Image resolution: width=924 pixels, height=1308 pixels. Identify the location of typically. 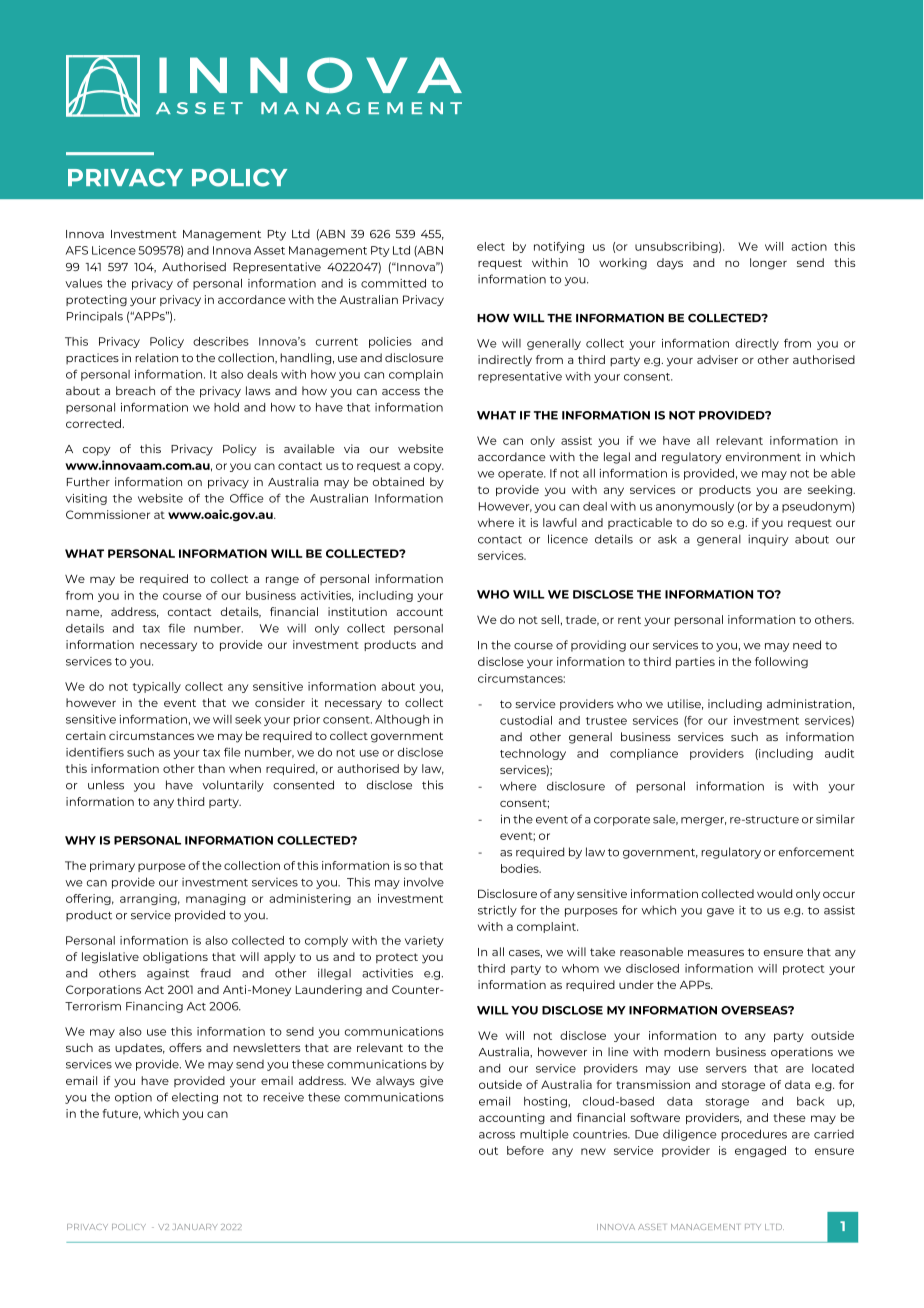
(157, 687).
